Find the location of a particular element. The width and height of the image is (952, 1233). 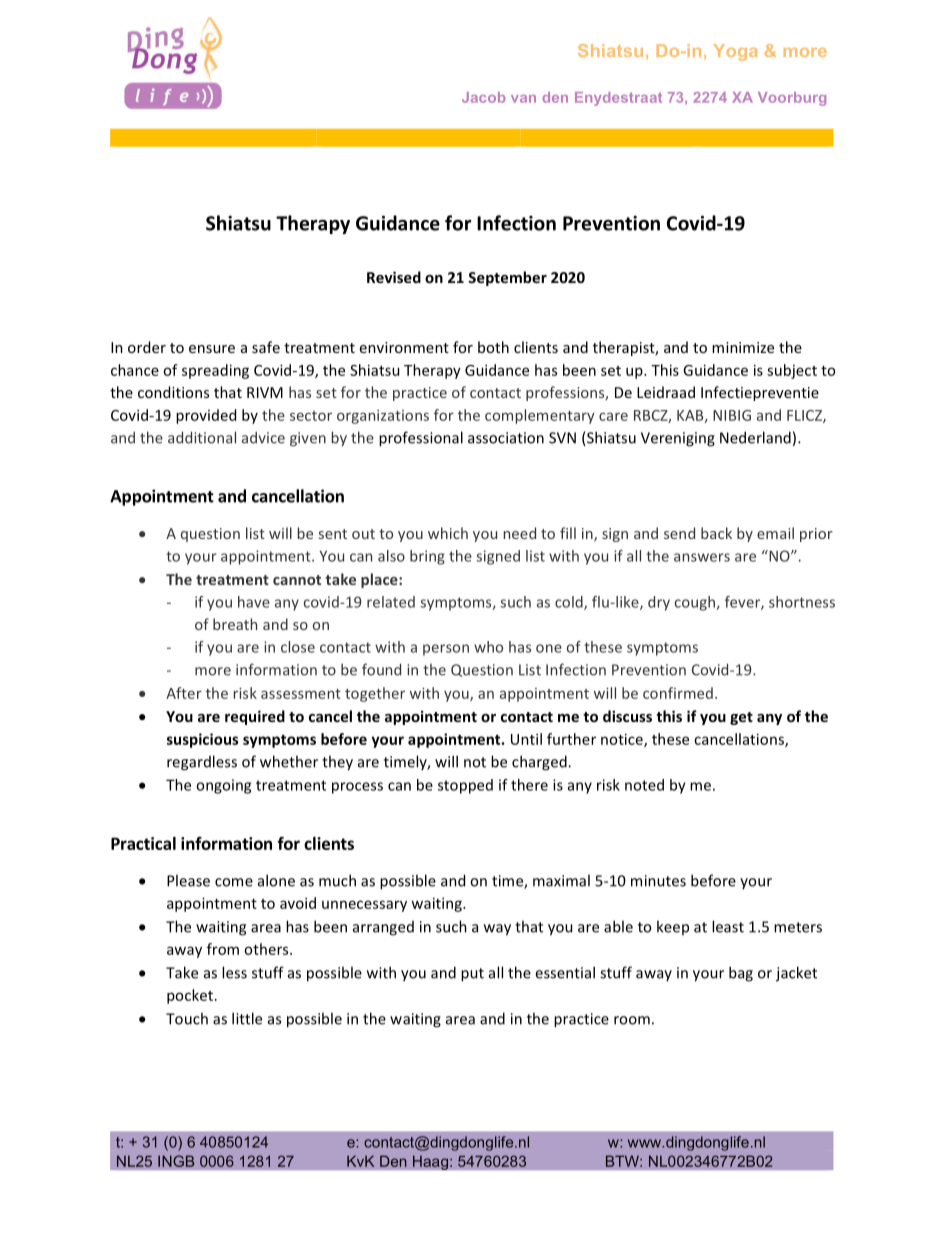

maximal is located at coordinates (561, 880).
